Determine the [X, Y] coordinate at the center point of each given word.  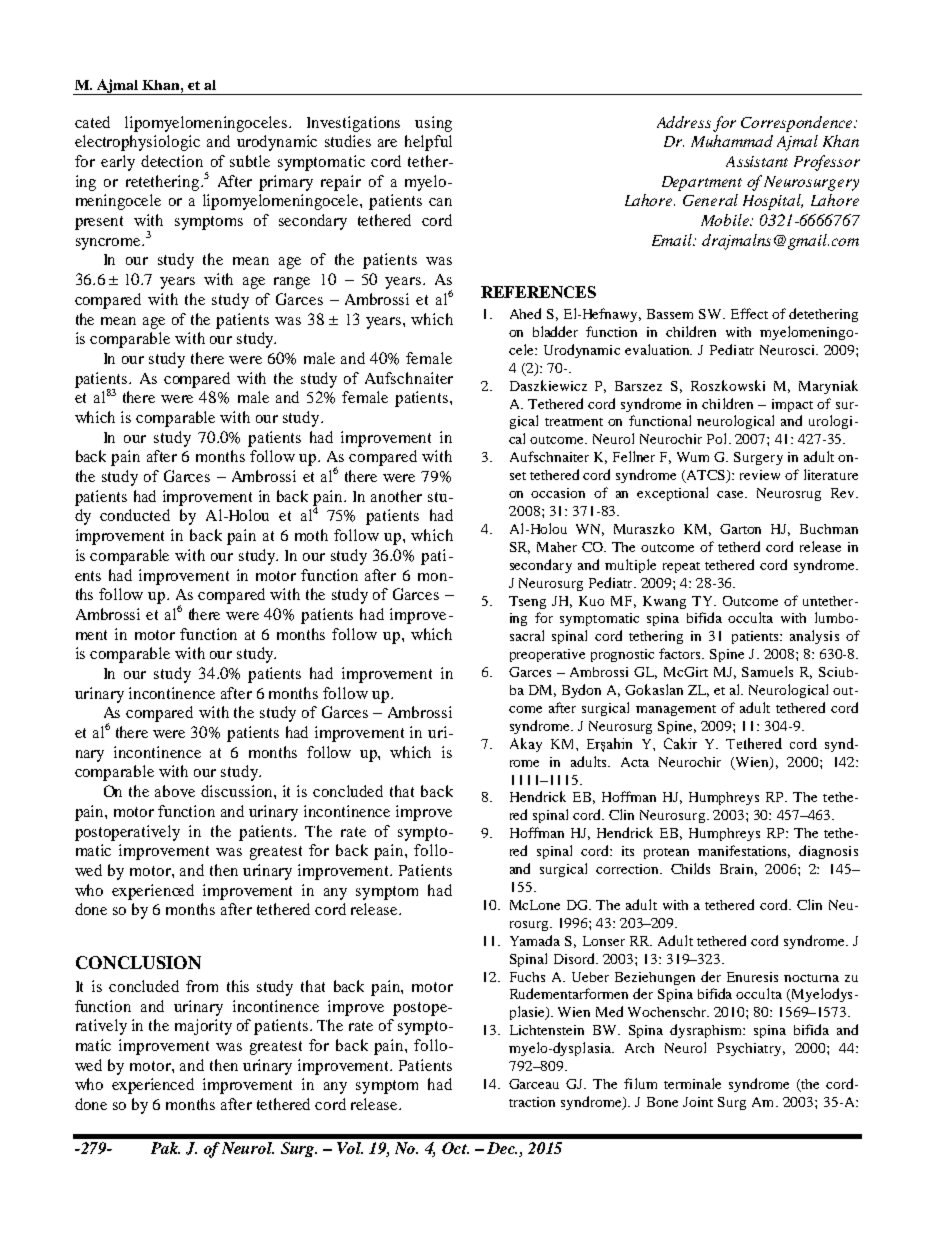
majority [203, 1027]
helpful [428, 143]
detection [172, 161]
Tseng [527, 602]
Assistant [757, 161]
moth [311, 535]
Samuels [767, 671]
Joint [698, 1102]
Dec [502, 1148]
